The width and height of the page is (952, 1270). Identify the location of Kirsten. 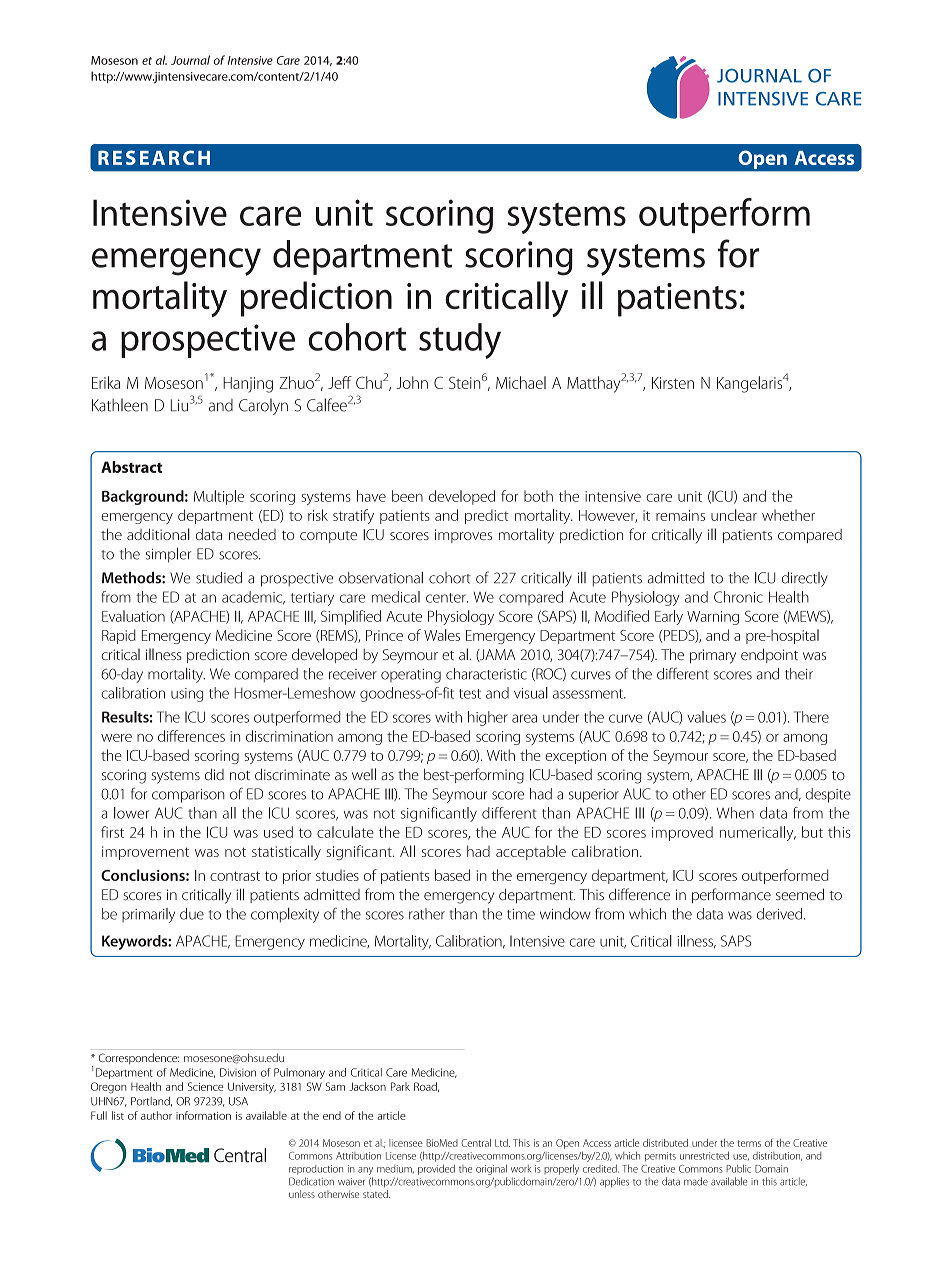
(673, 383).
